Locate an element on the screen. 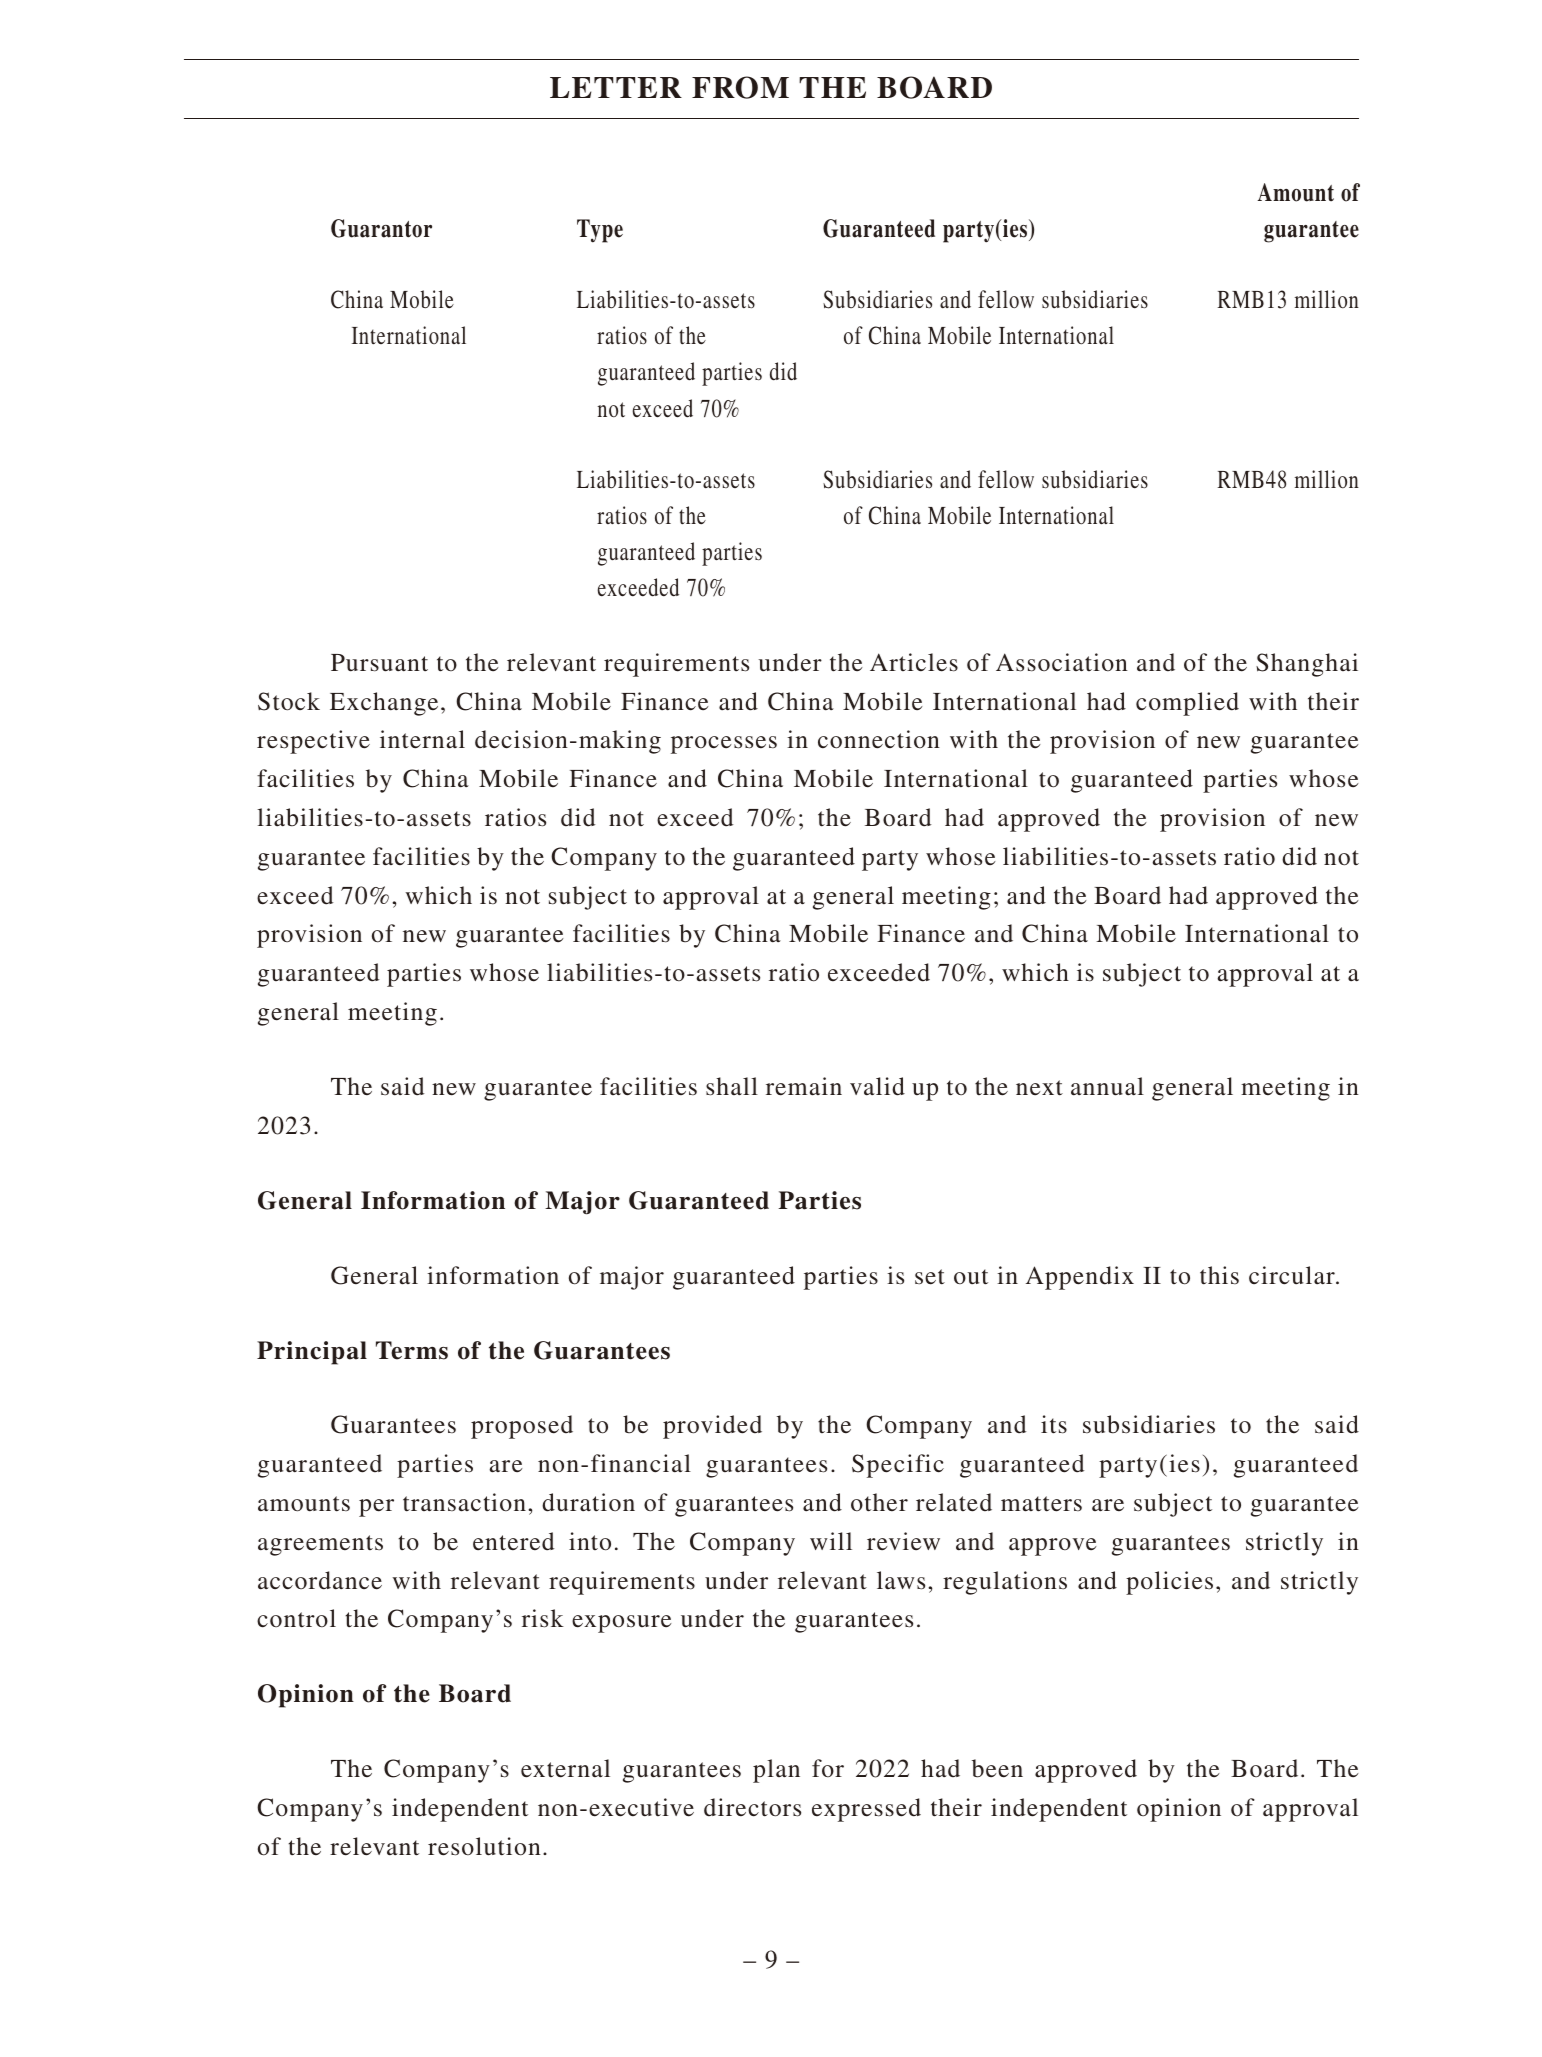 This screenshot has width=1542, height=2057. resolution is located at coordinates (484, 1846).
